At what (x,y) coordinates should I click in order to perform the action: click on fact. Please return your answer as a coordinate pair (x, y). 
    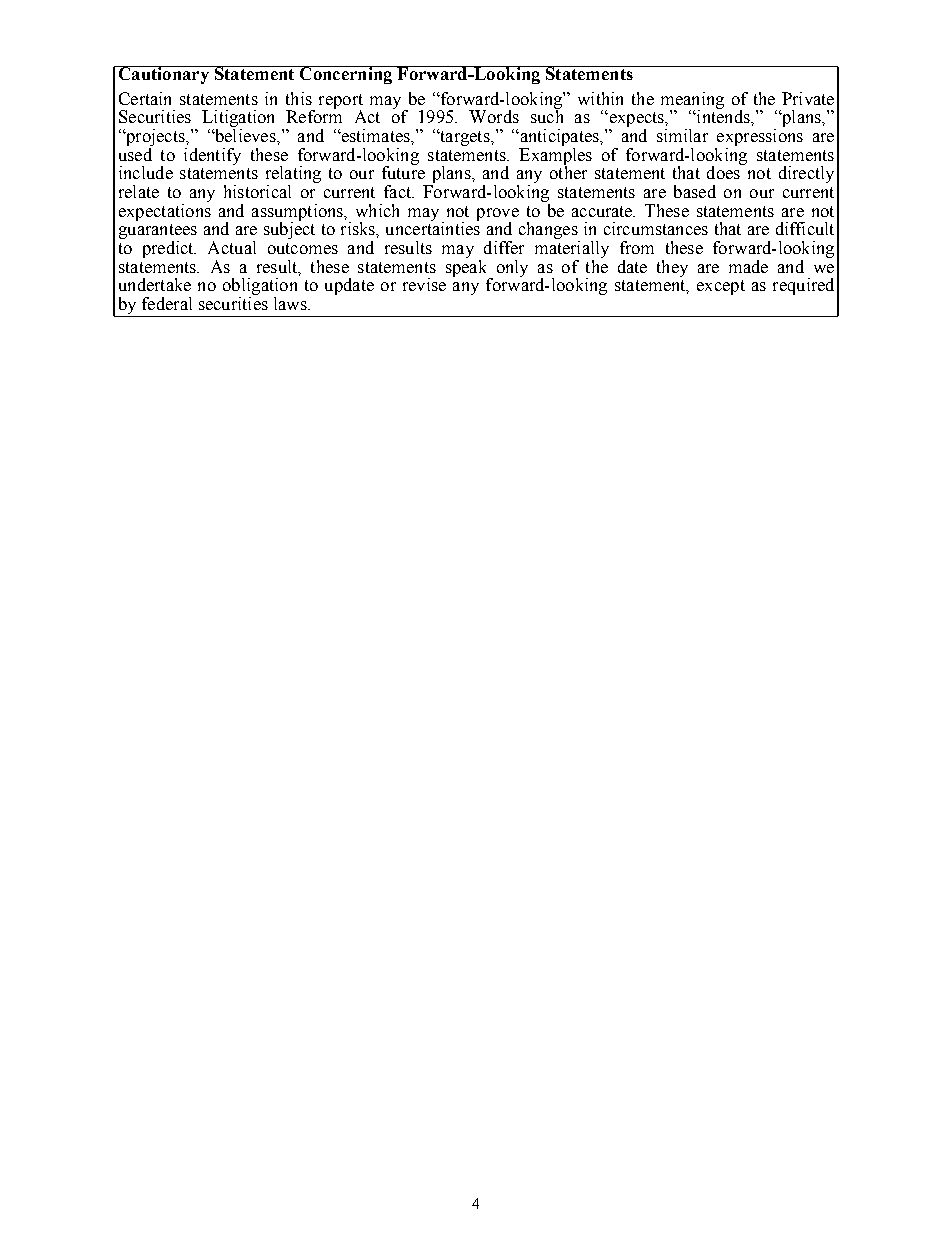
    Looking at the image, I should click on (398, 191).
